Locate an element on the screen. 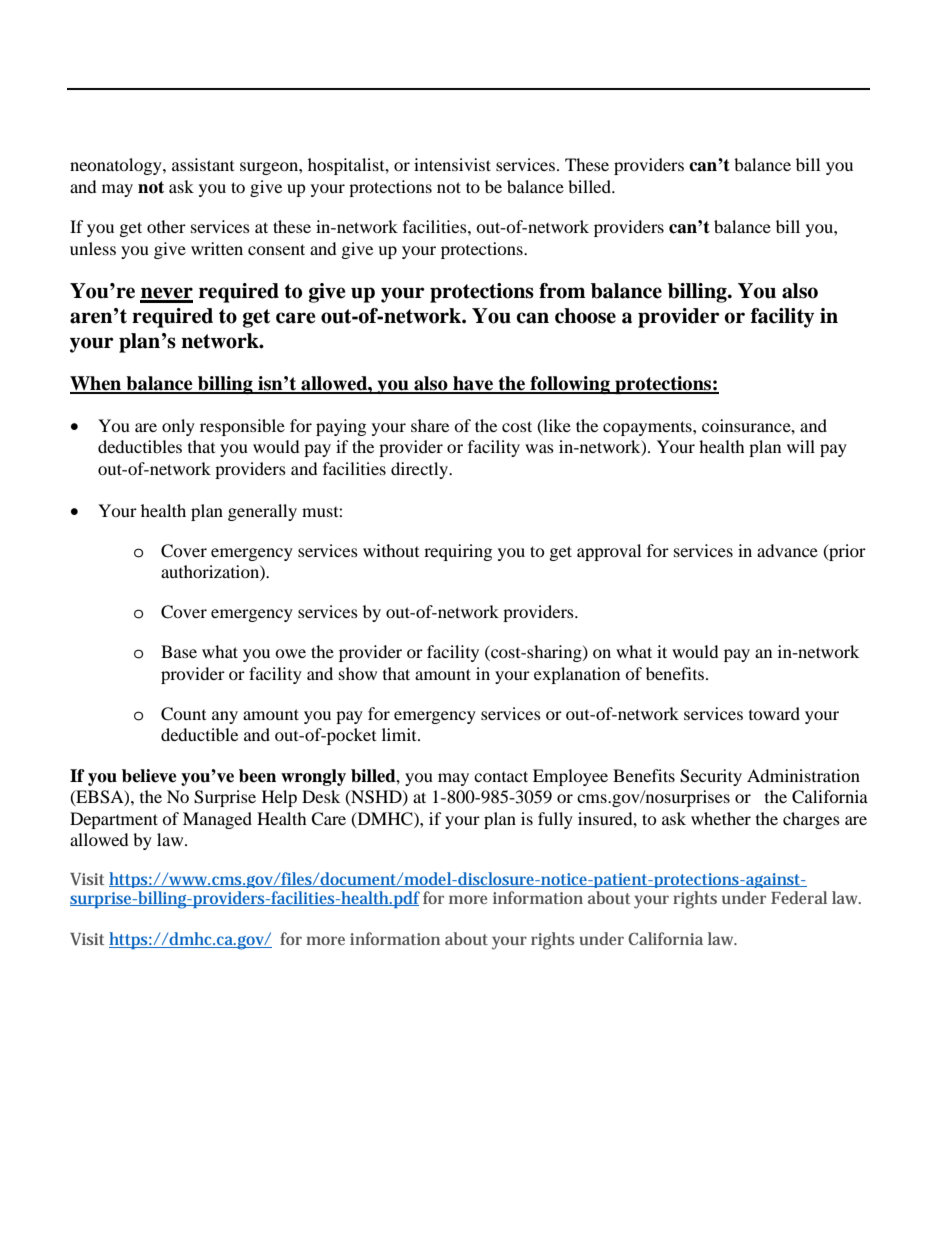 This screenshot has height=1233, width=952. assistant is located at coordinates (203, 164).
